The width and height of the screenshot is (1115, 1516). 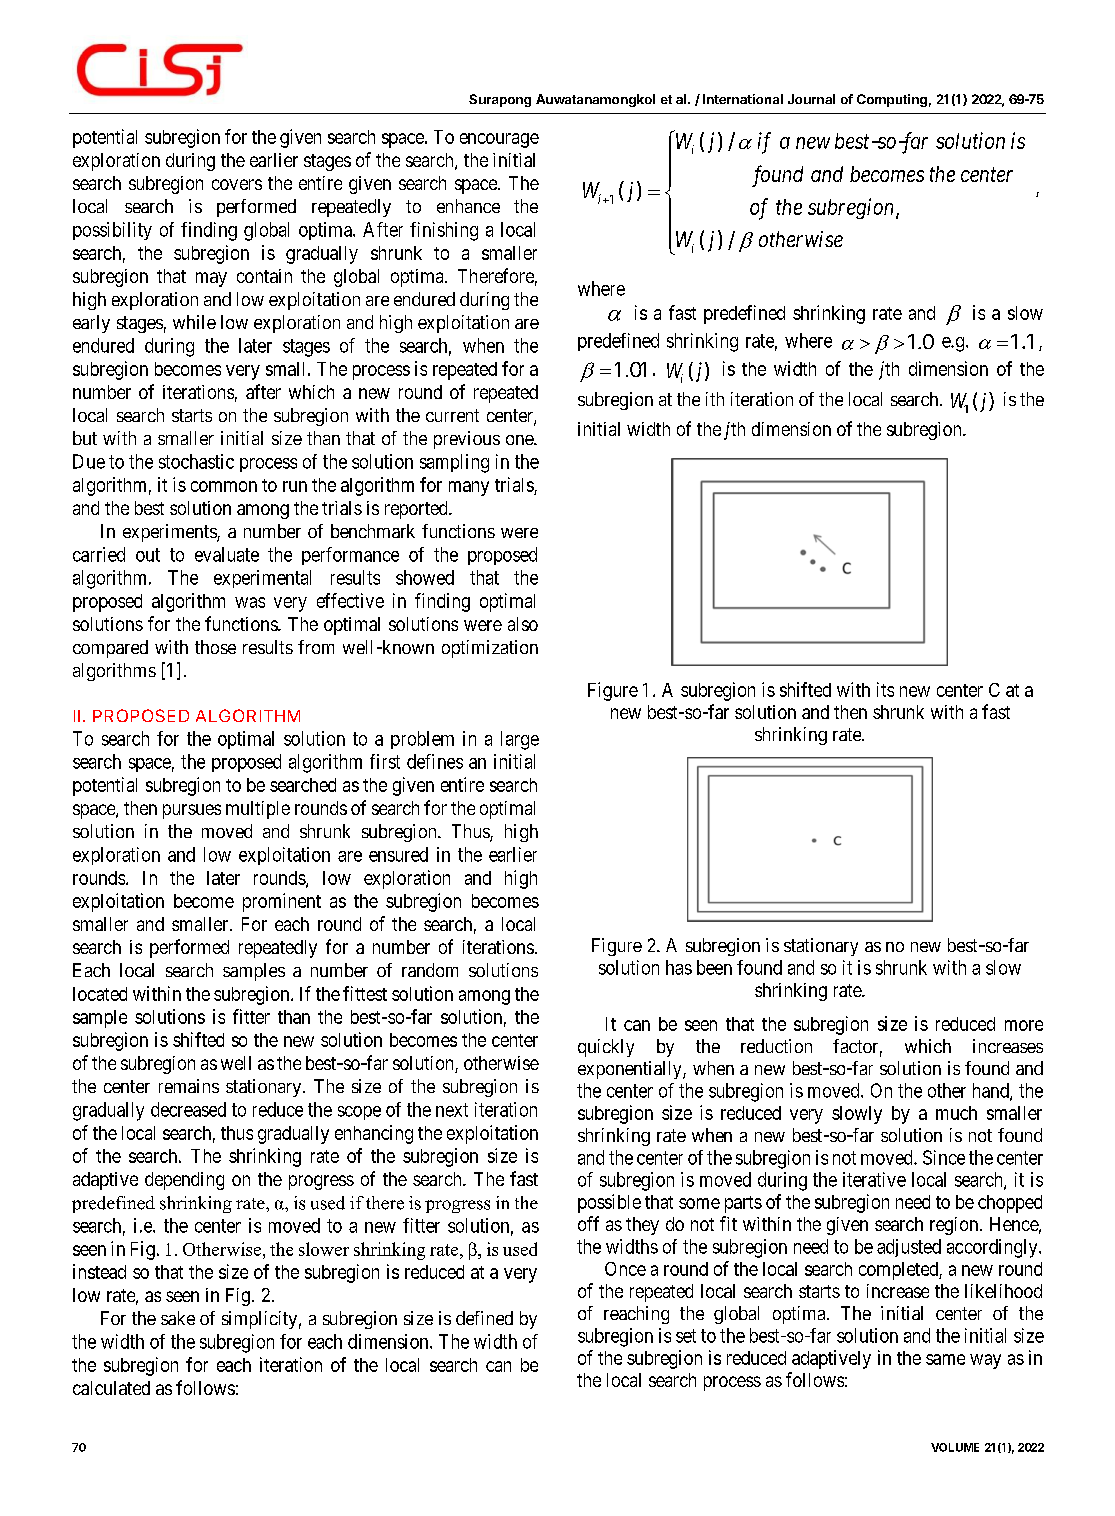 What do you see at coordinates (192, 811) in the screenshot?
I see `pursues` at bounding box center [192, 811].
